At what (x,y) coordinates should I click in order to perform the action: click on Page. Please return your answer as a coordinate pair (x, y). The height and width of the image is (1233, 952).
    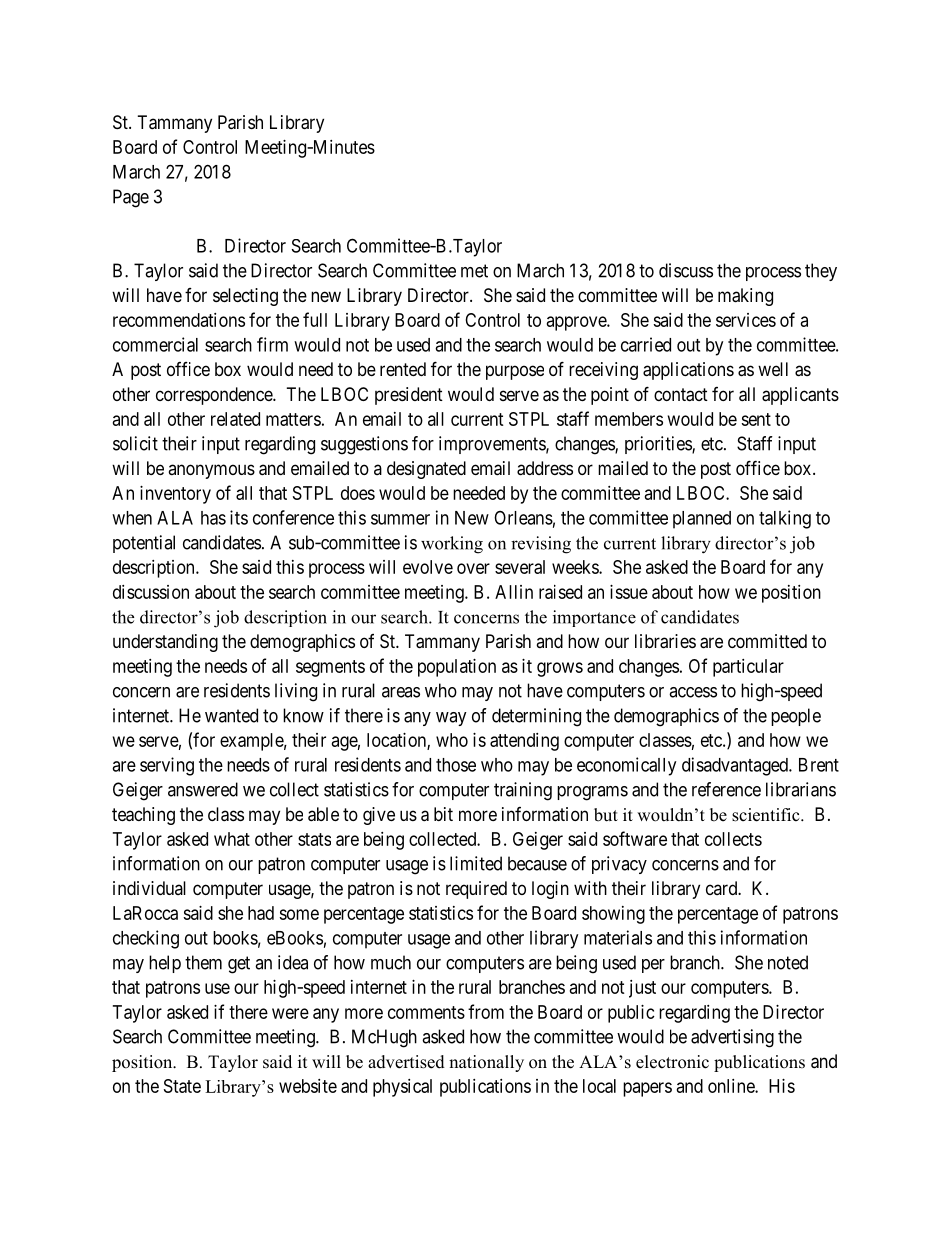
    Looking at the image, I should click on (131, 198).
